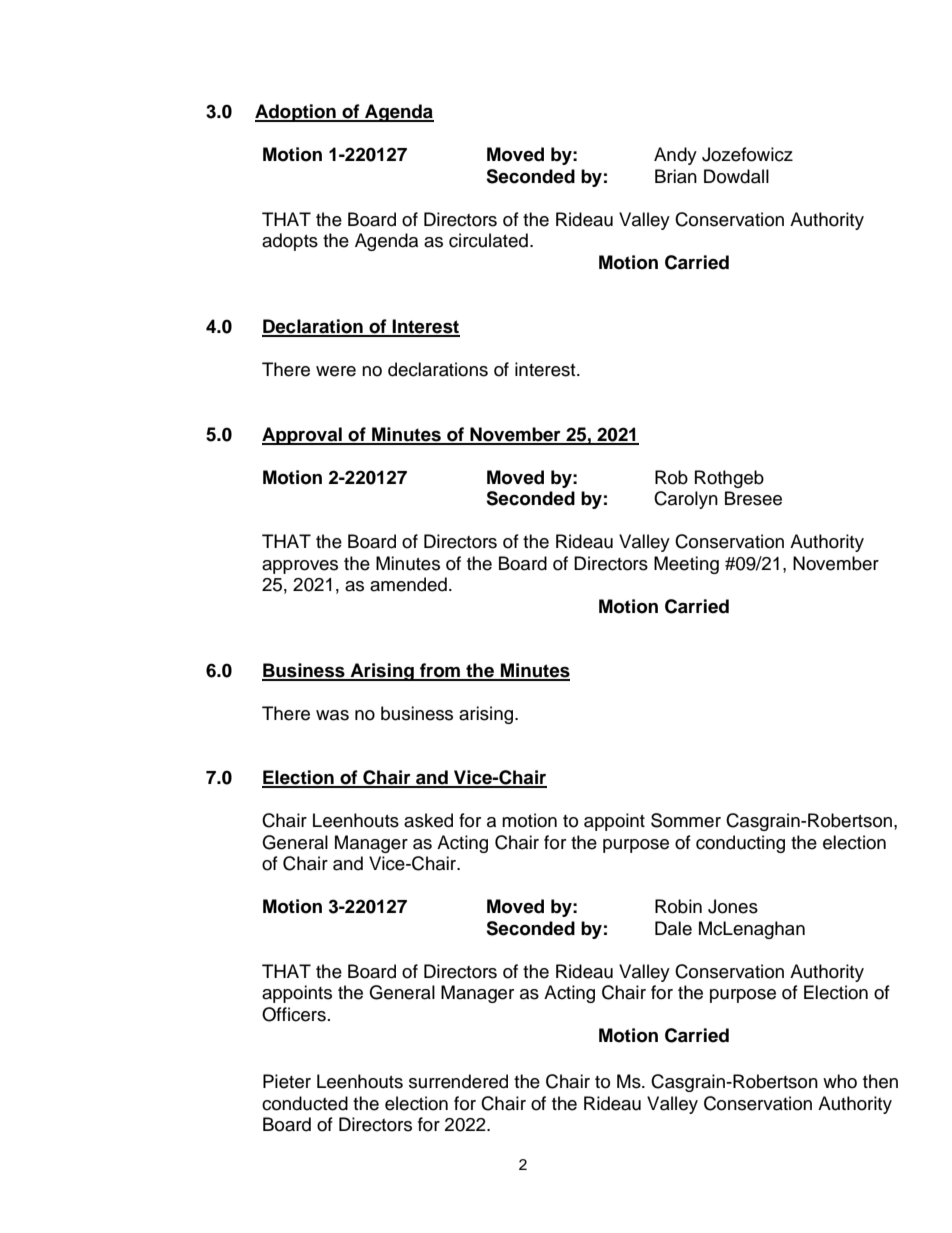 The image size is (952, 1233). I want to click on conducting, so click(740, 844).
